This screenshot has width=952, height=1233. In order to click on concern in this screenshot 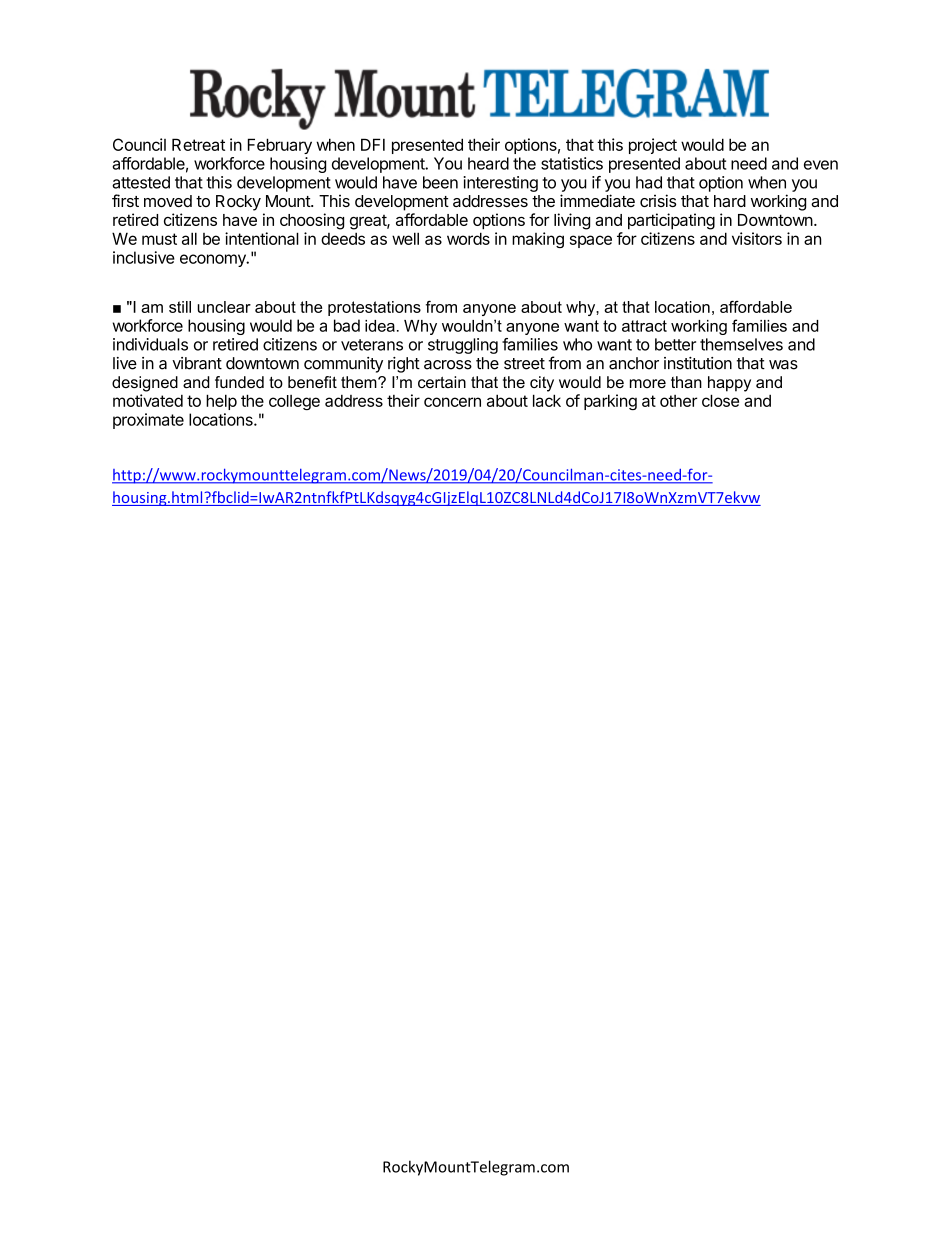, I will do `click(452, 402)`.
